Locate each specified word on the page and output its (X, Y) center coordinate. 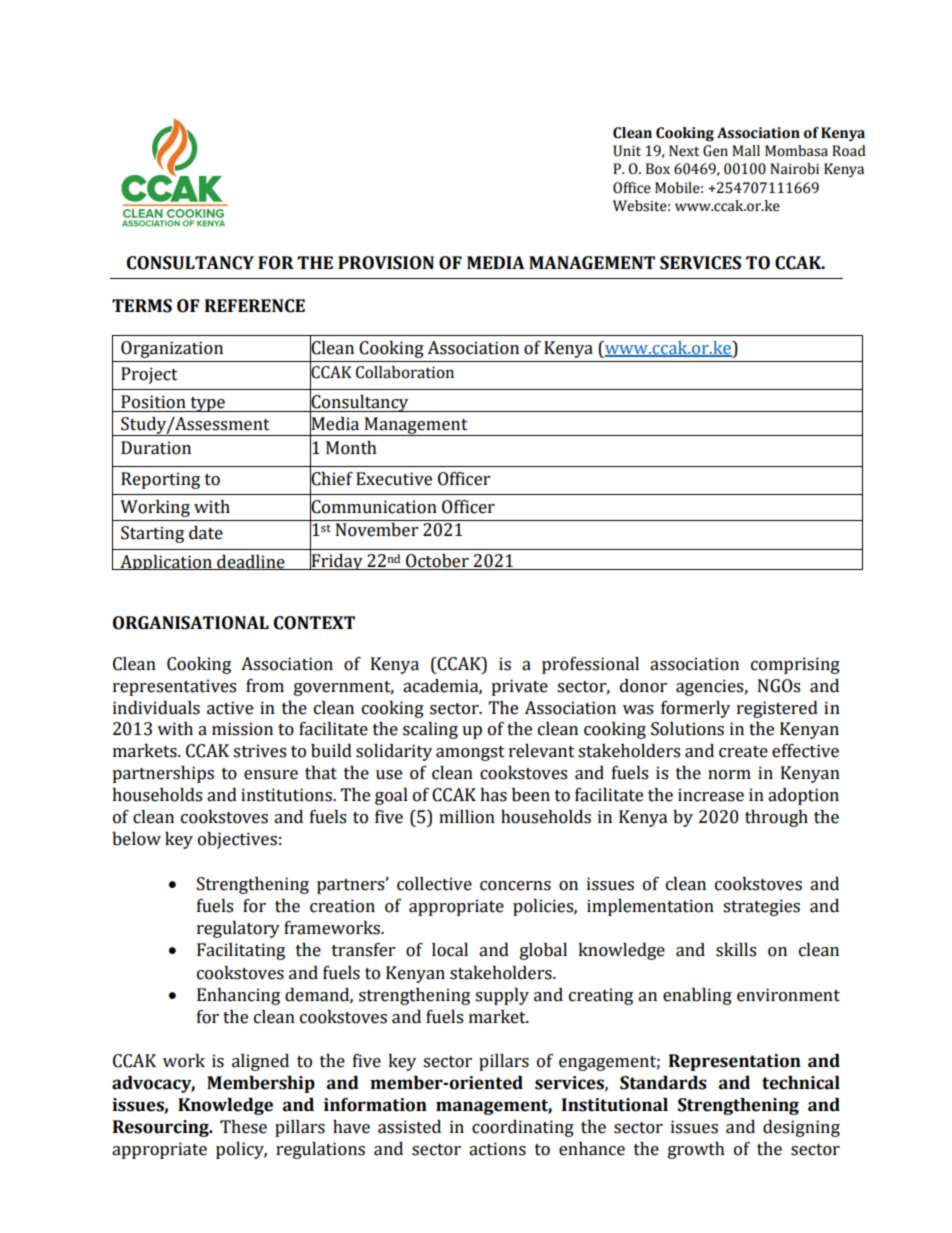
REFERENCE (255, 306)
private (519, 687)
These (243, 1127)
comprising (795, 665)
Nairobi (794, 169)
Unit (627, 151)
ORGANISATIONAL (191, 623)
